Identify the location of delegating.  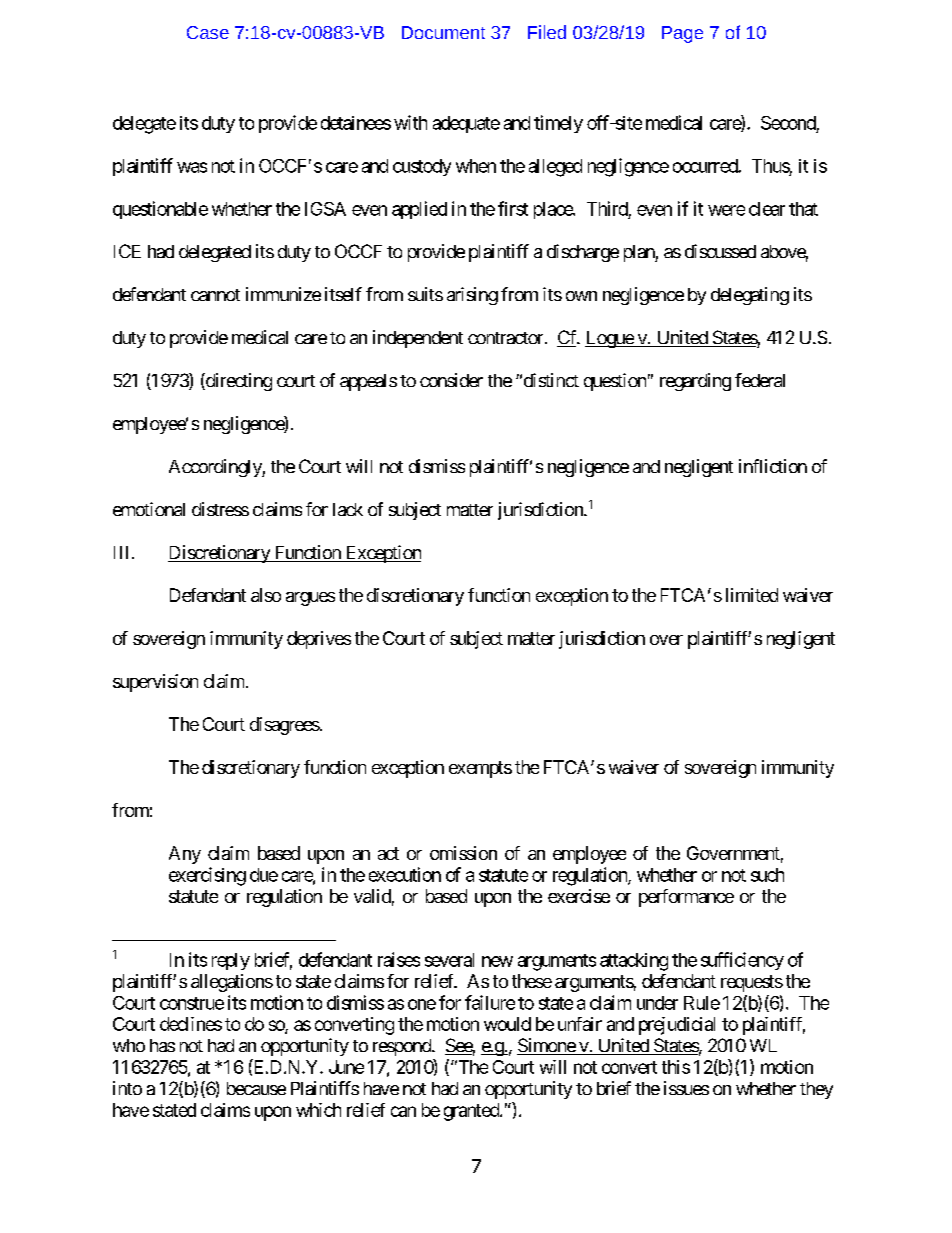
(750, 296).
